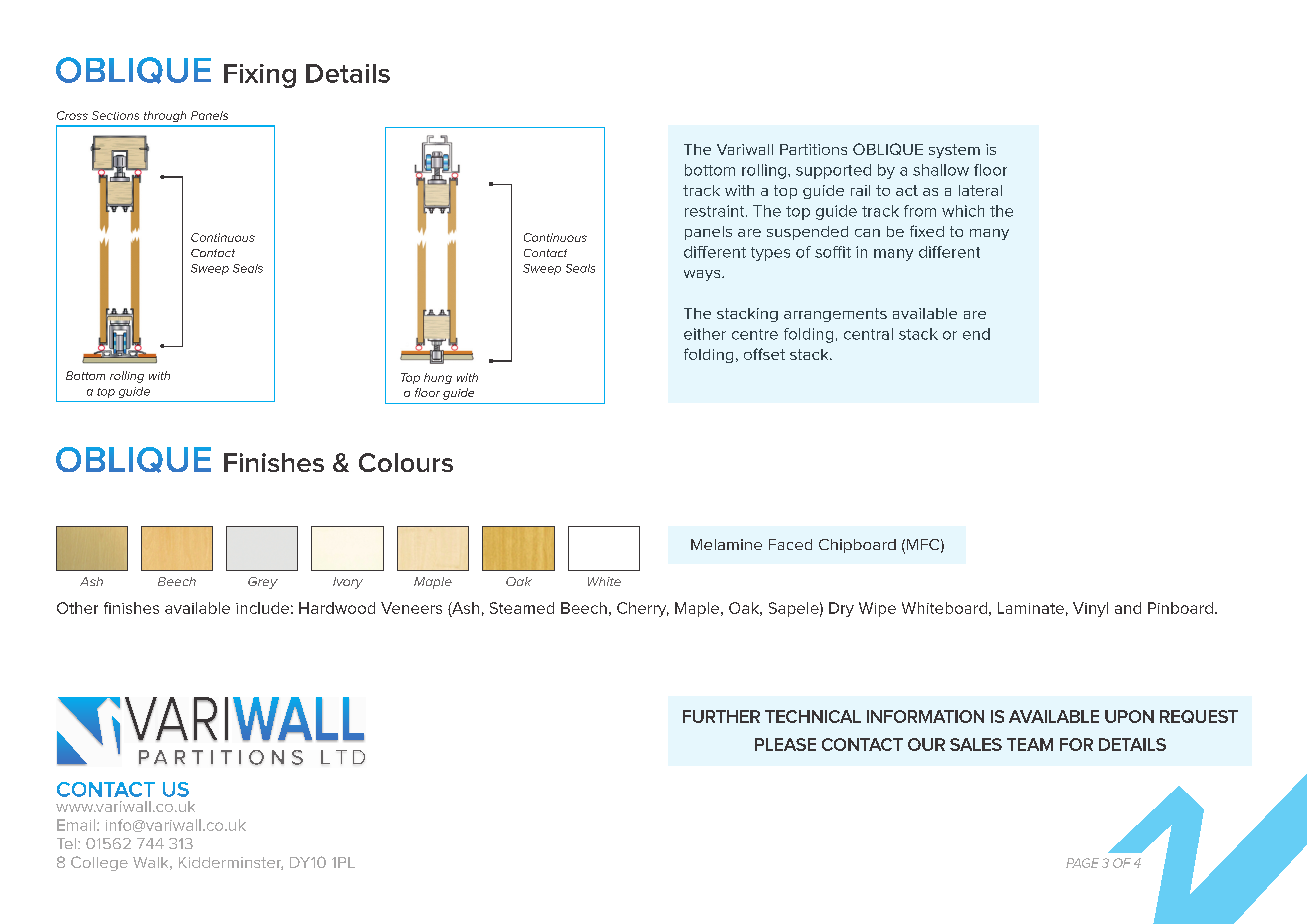  I want to click on Colours, so click(406, 462).
